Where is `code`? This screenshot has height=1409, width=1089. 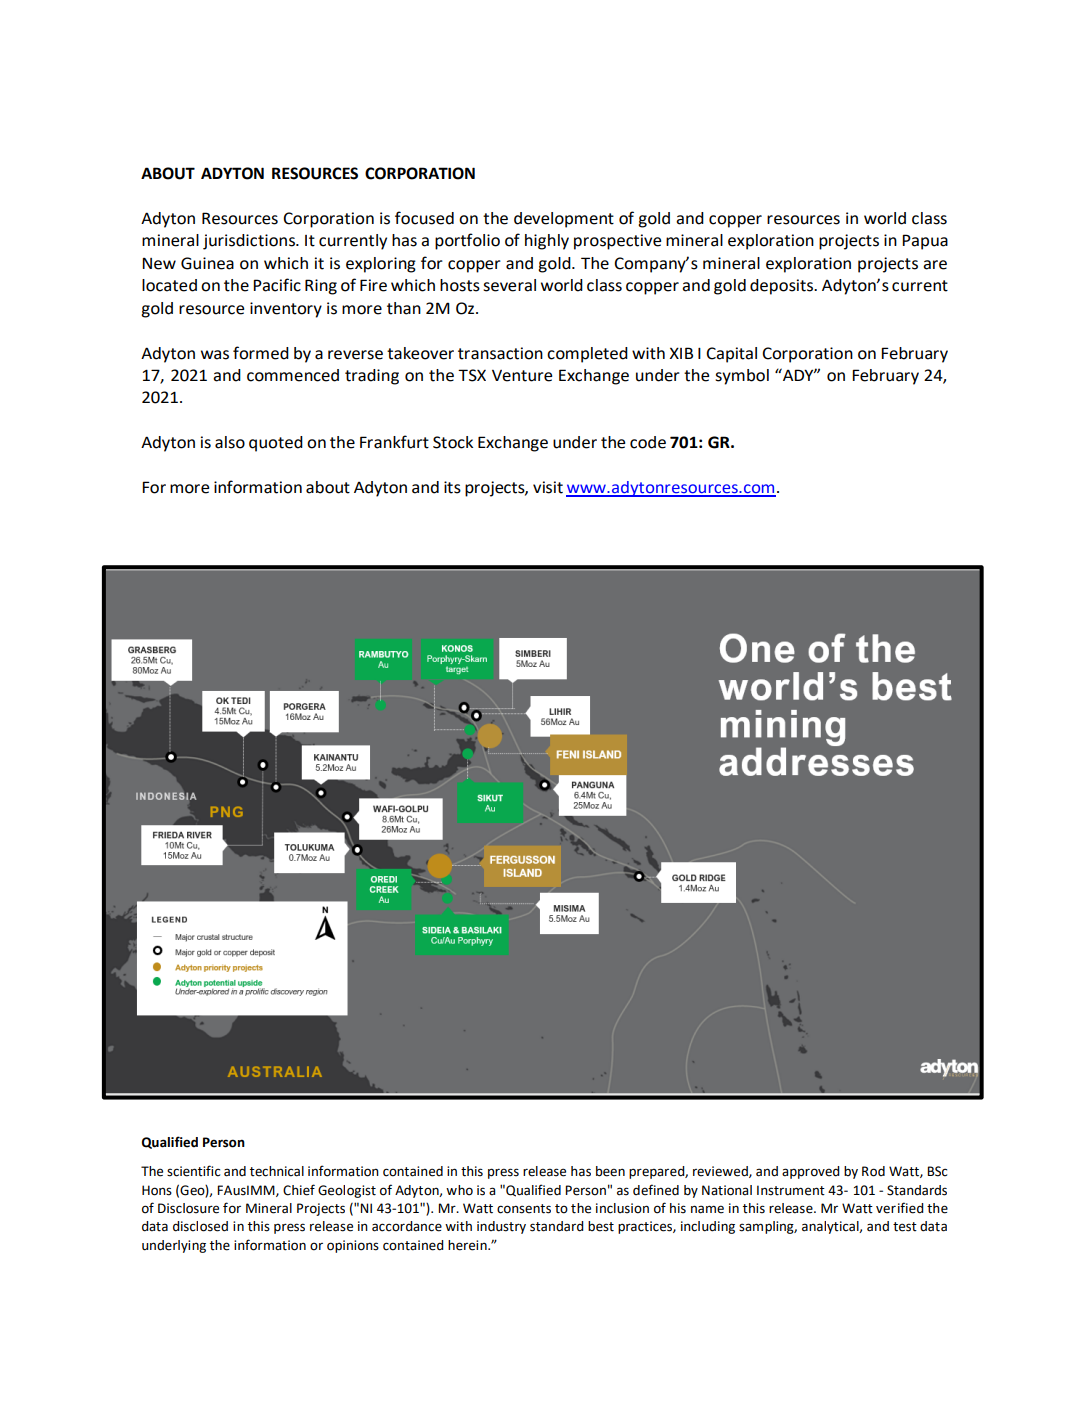
code is located at coordinates (648, 442).
